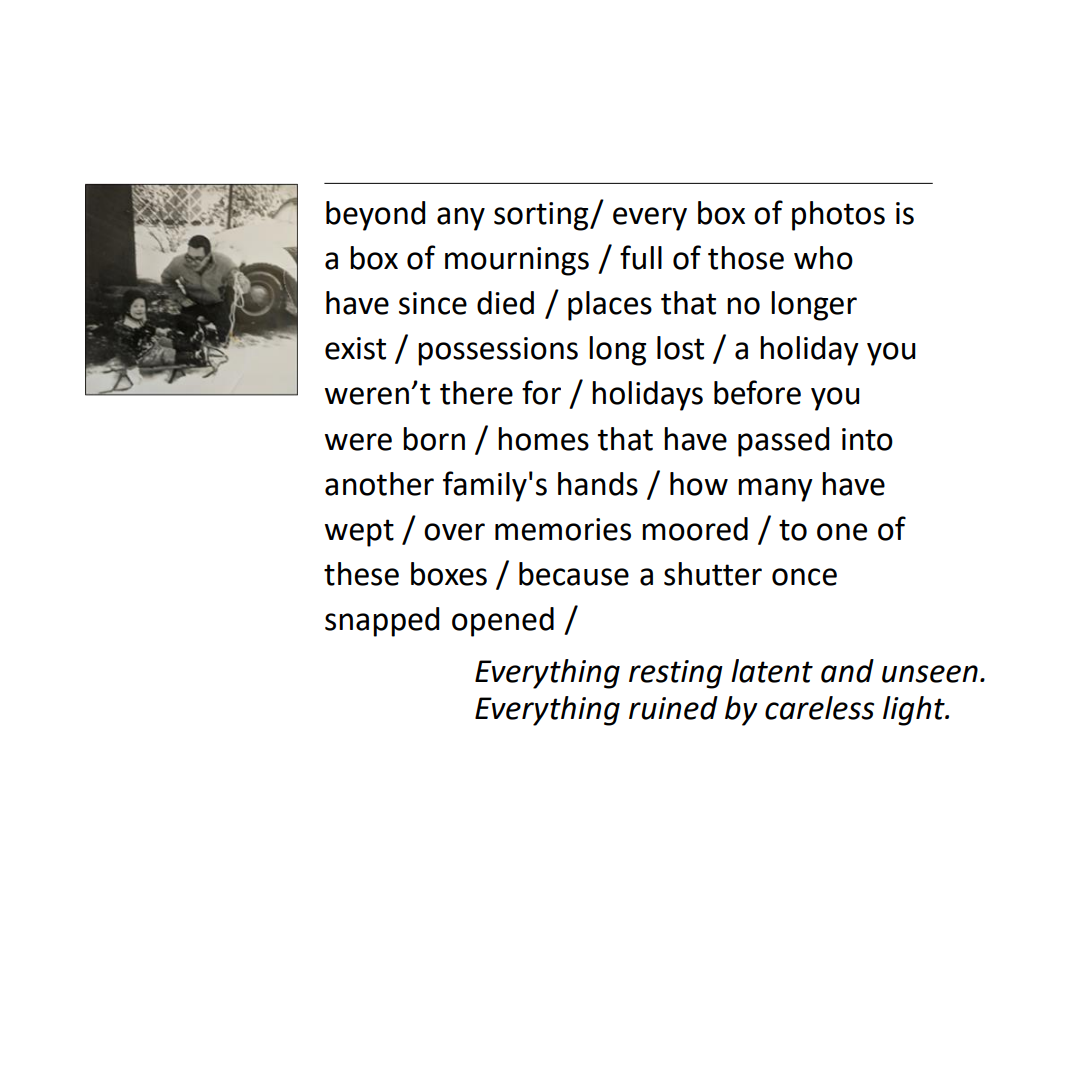 The image size is (1092, 1092). Describe the element at coordinates (434, 439) in the image. I see `born` at that location.
